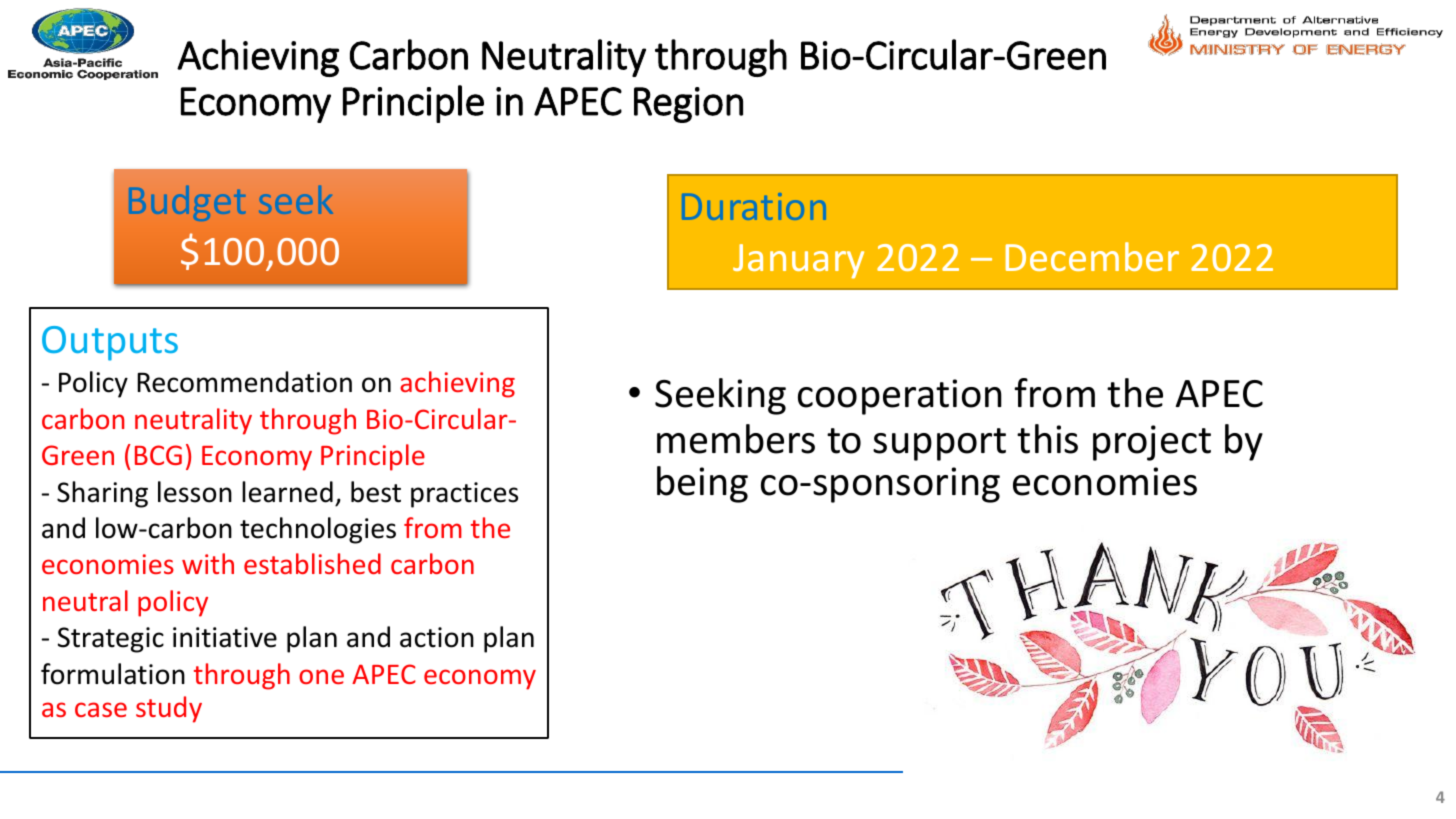 Image resolution: width=1456 pixels, height=819 pixels. What do you see at coordinates (688, 105) in the screenshot?
I see `Region` at bounding box center [688, 105].
